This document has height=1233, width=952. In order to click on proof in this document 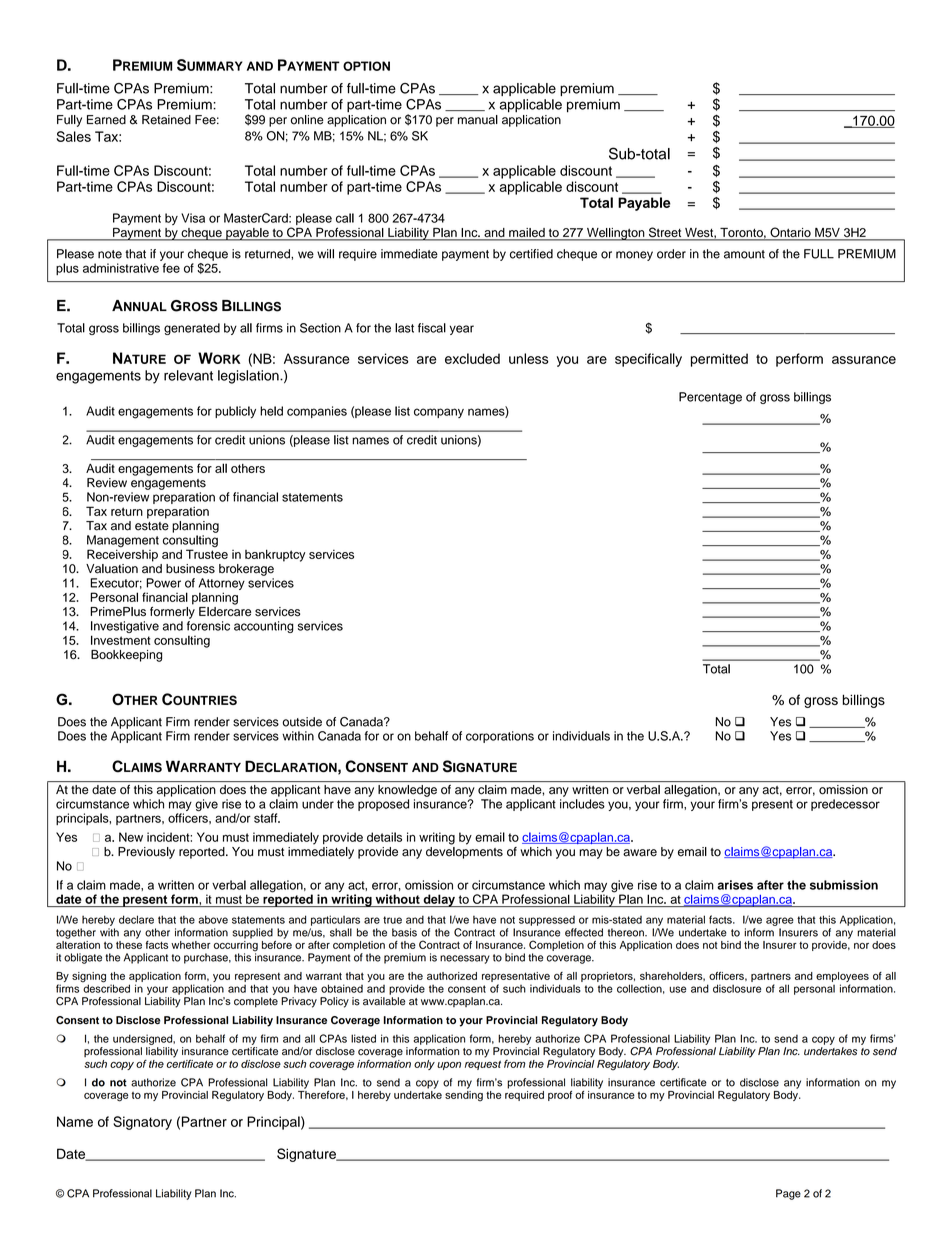, I will do `click(560, 1096)`.
